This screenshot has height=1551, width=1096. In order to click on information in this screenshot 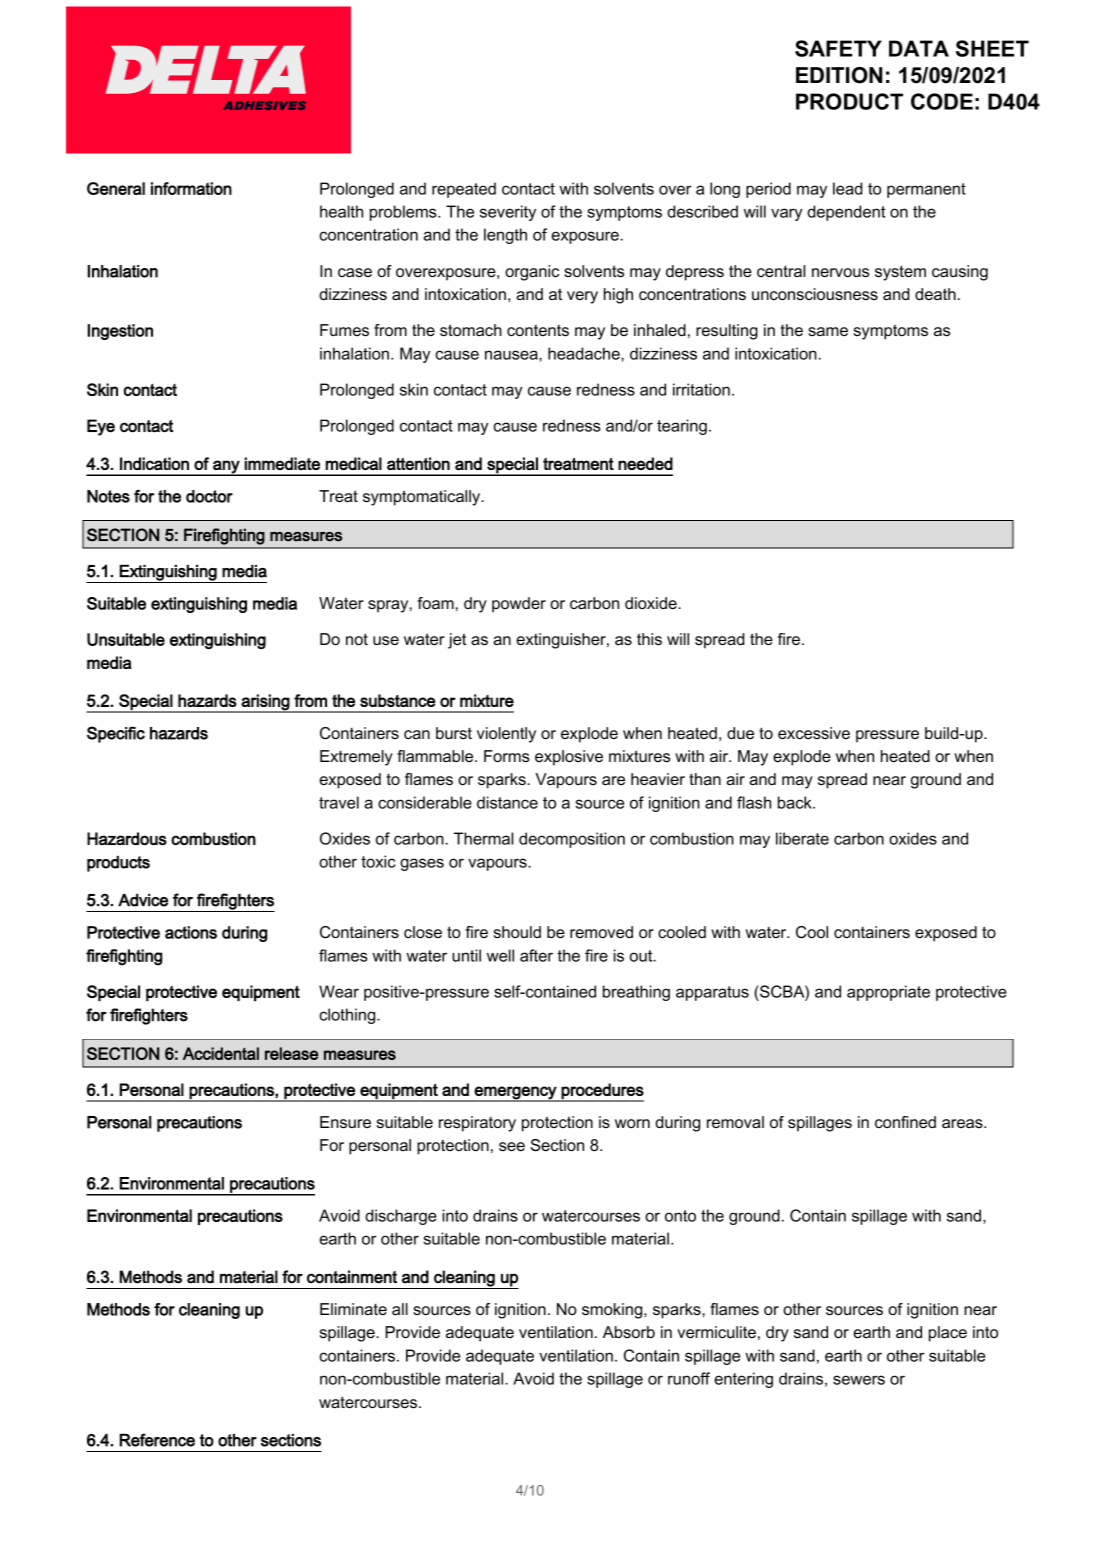, I will do `click(191, 188)`.
